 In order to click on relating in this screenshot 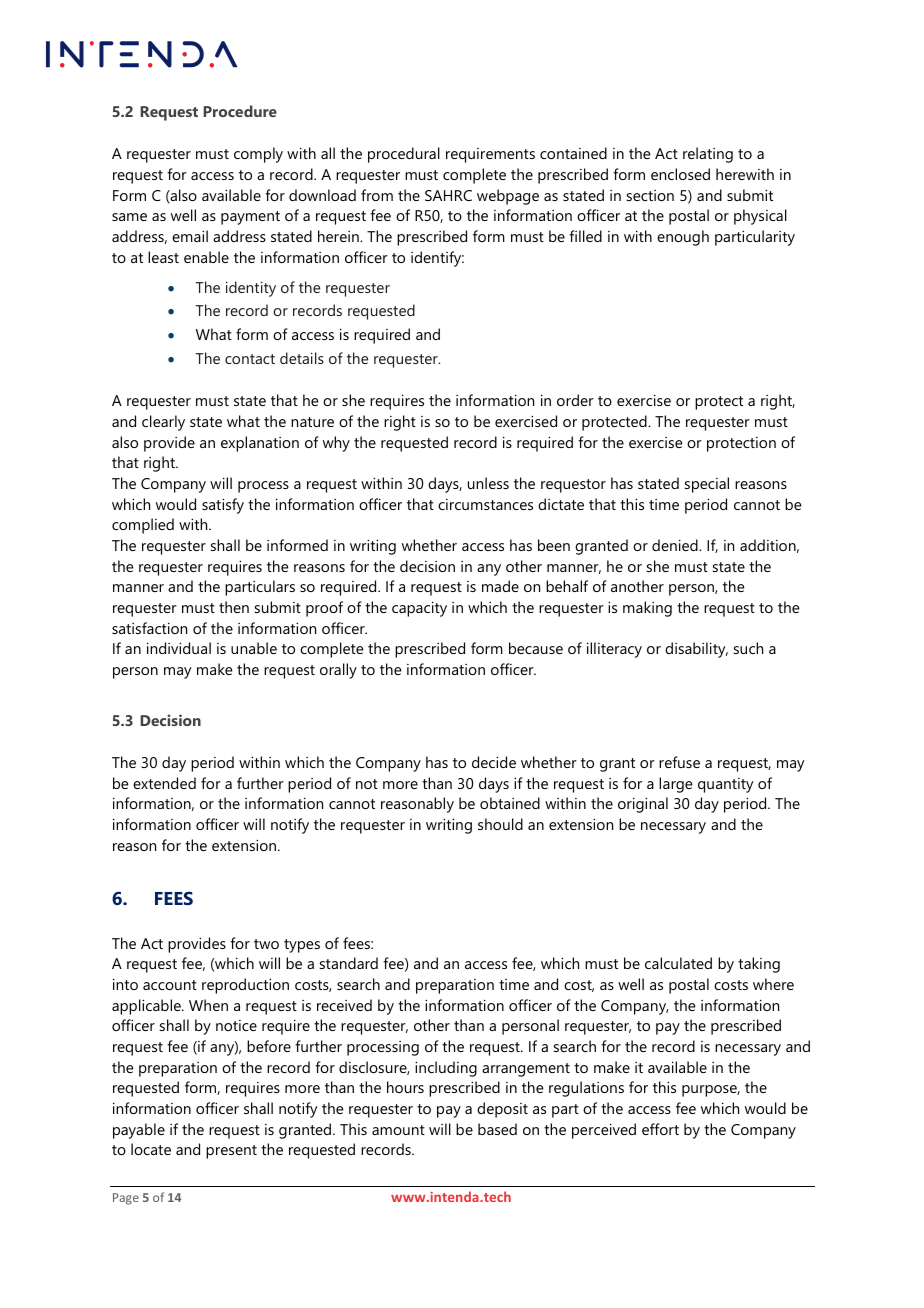, I will do `click(708, 155)`.
